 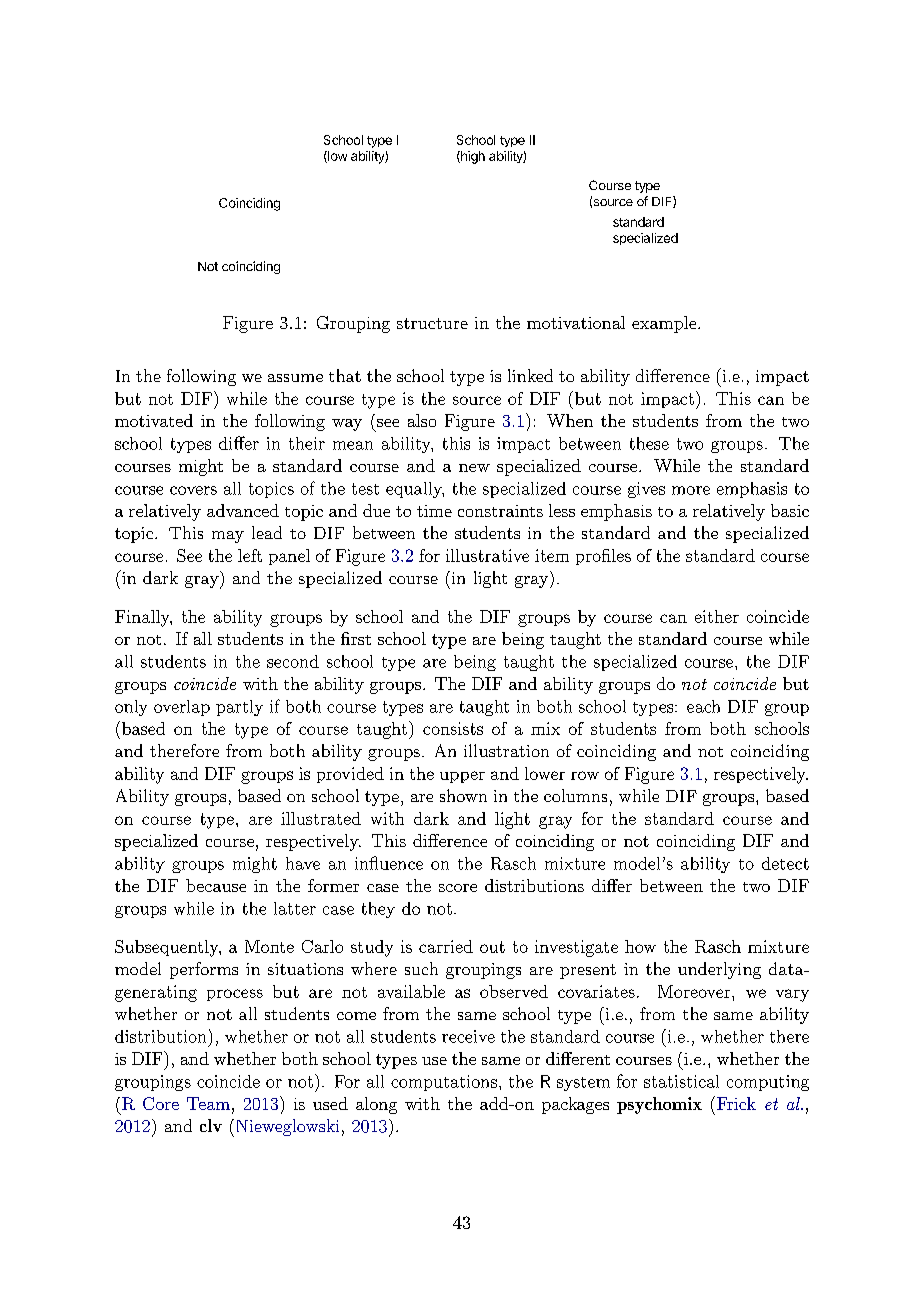 I want to click on structure, so click(x=432, y=323).
